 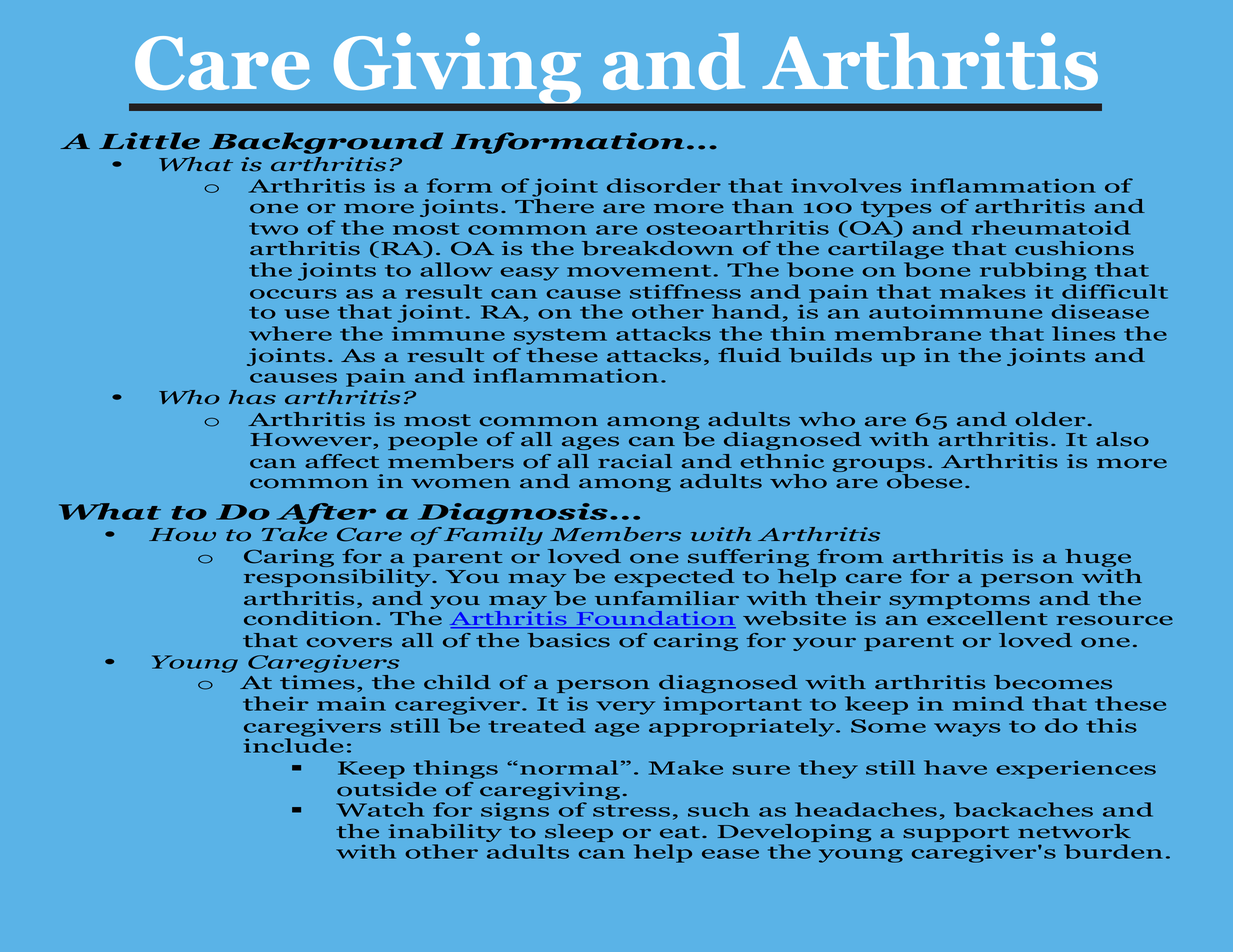 What do you see at coordinates (560, 337) in the screenshot?
I see `system` at bounding box center [560, 337].
